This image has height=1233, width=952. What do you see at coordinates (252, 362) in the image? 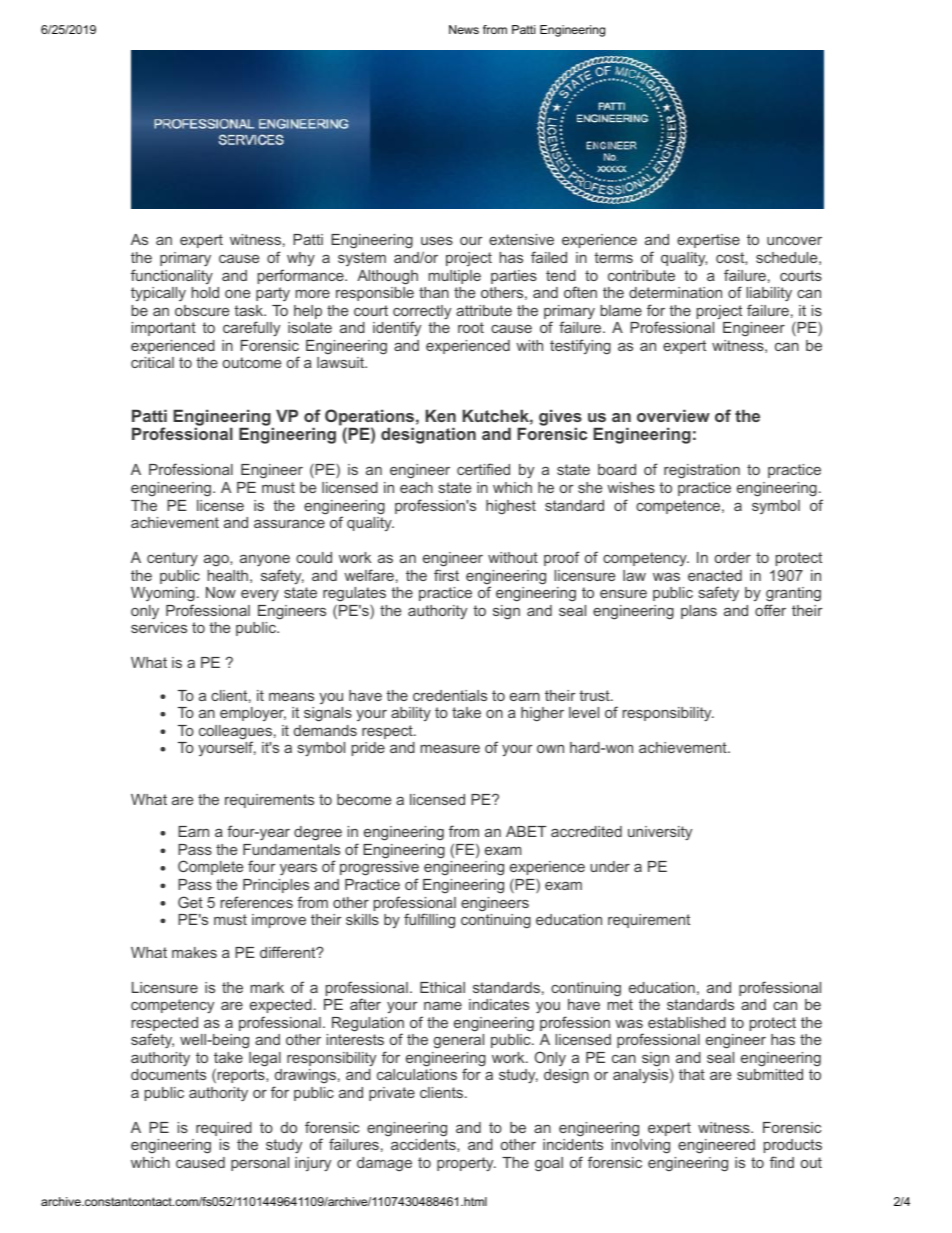
I see `outcome` at bounding box center [252, 362].
